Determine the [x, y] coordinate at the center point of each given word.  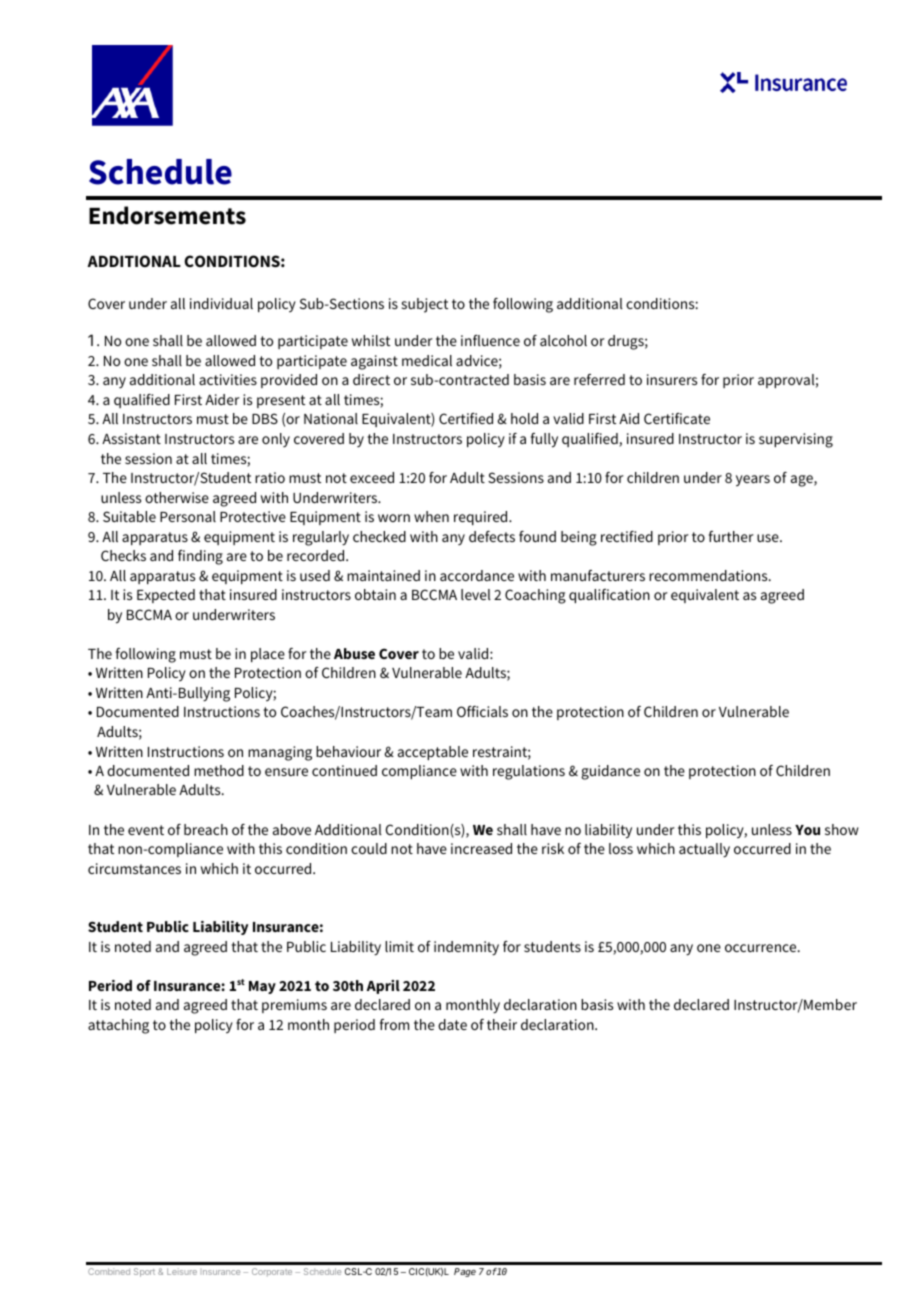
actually [704, 850]
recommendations [709, 575]
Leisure [182, 1271]
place [268, 655]
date [452, 1024]
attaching [118, 1026]
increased [481, 848]
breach [206, 829]
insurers [672, 379]
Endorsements [167, 215]
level [476, 594]
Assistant [131, 438]
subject [425, 305]
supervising [796, 440]
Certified [466, 418]
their [502, 1024]
